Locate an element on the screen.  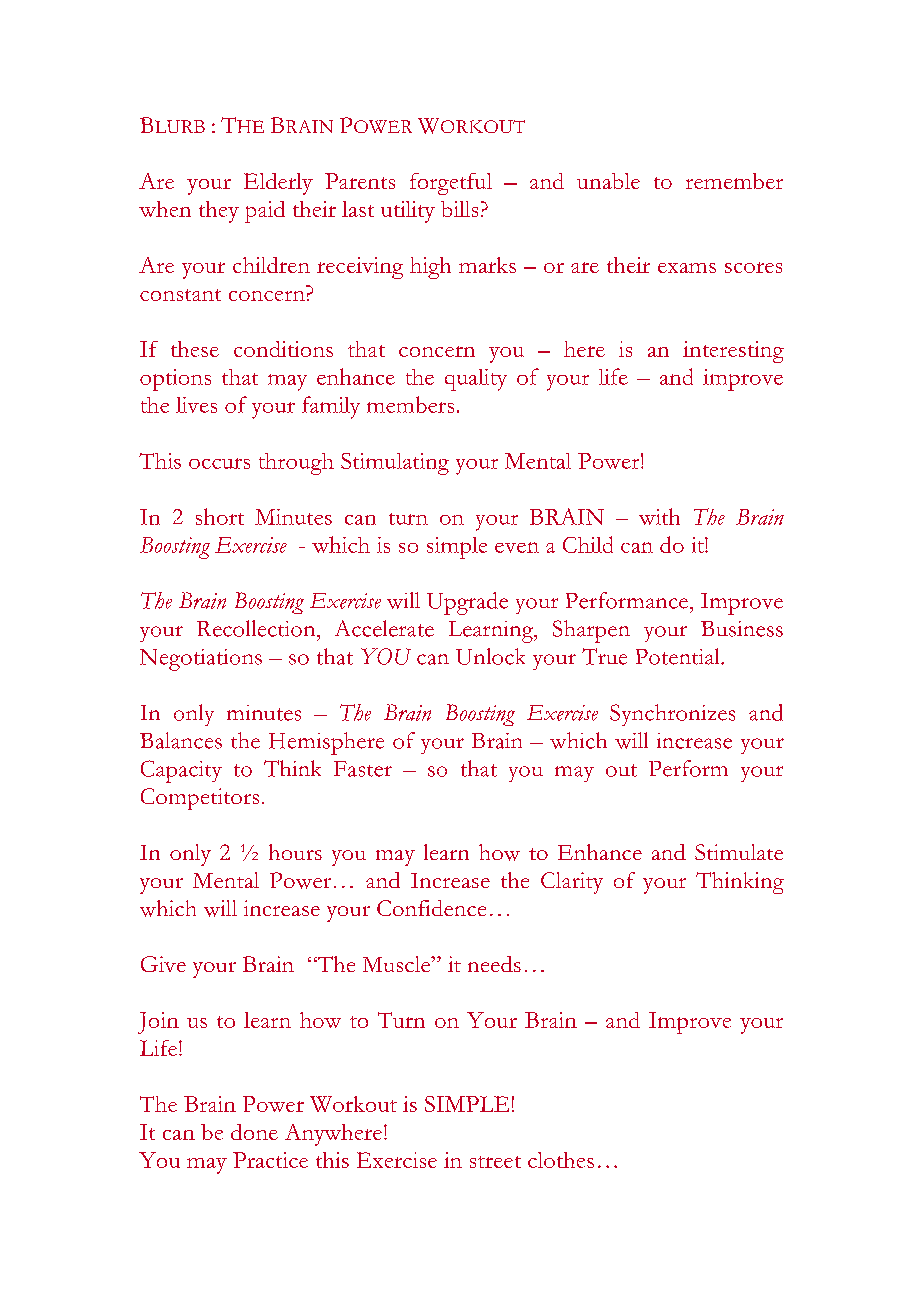
bills is located at coordinates (459, 209).
